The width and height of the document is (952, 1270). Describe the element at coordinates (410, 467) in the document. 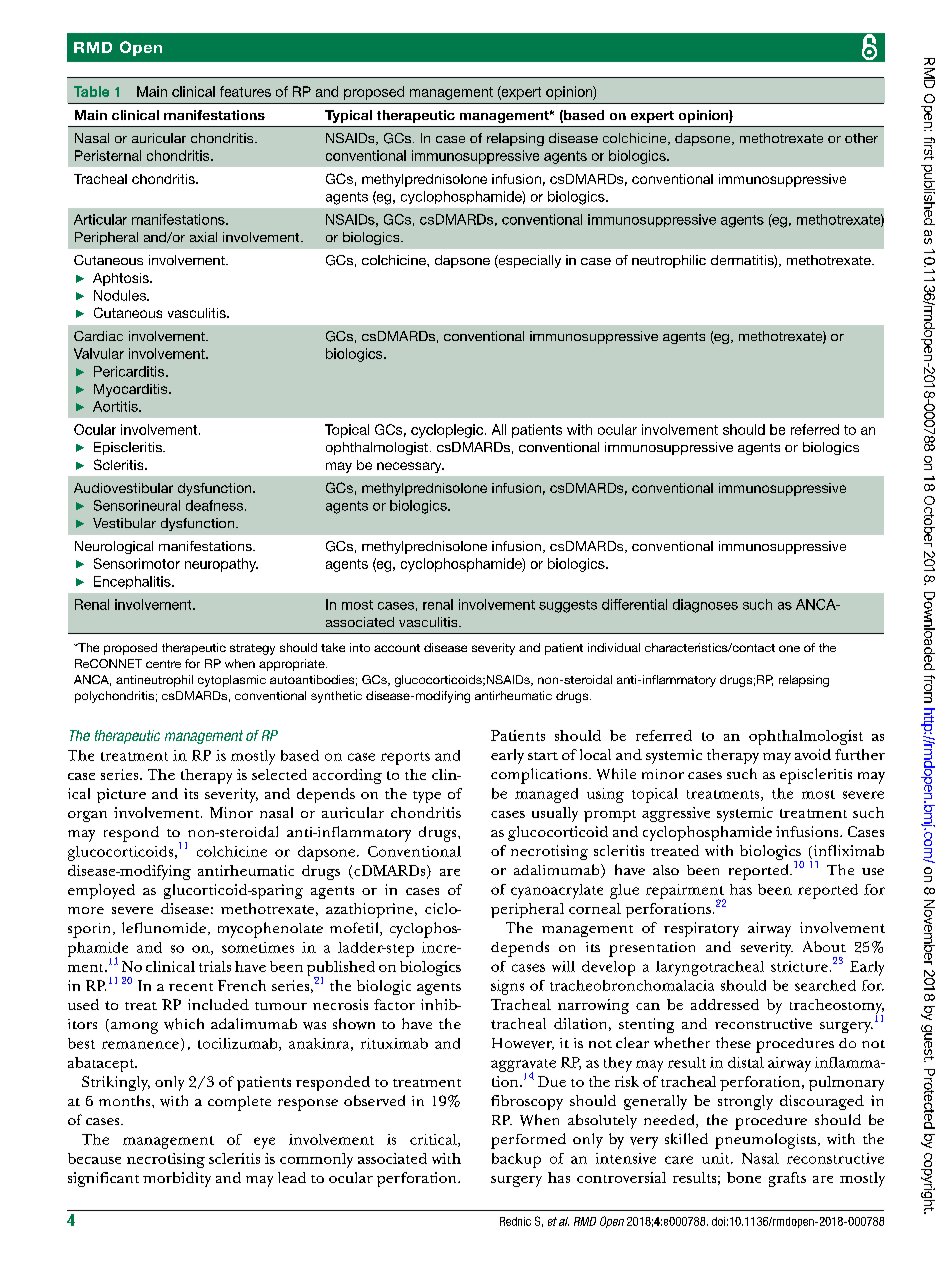

I see `necessary` at that location.
